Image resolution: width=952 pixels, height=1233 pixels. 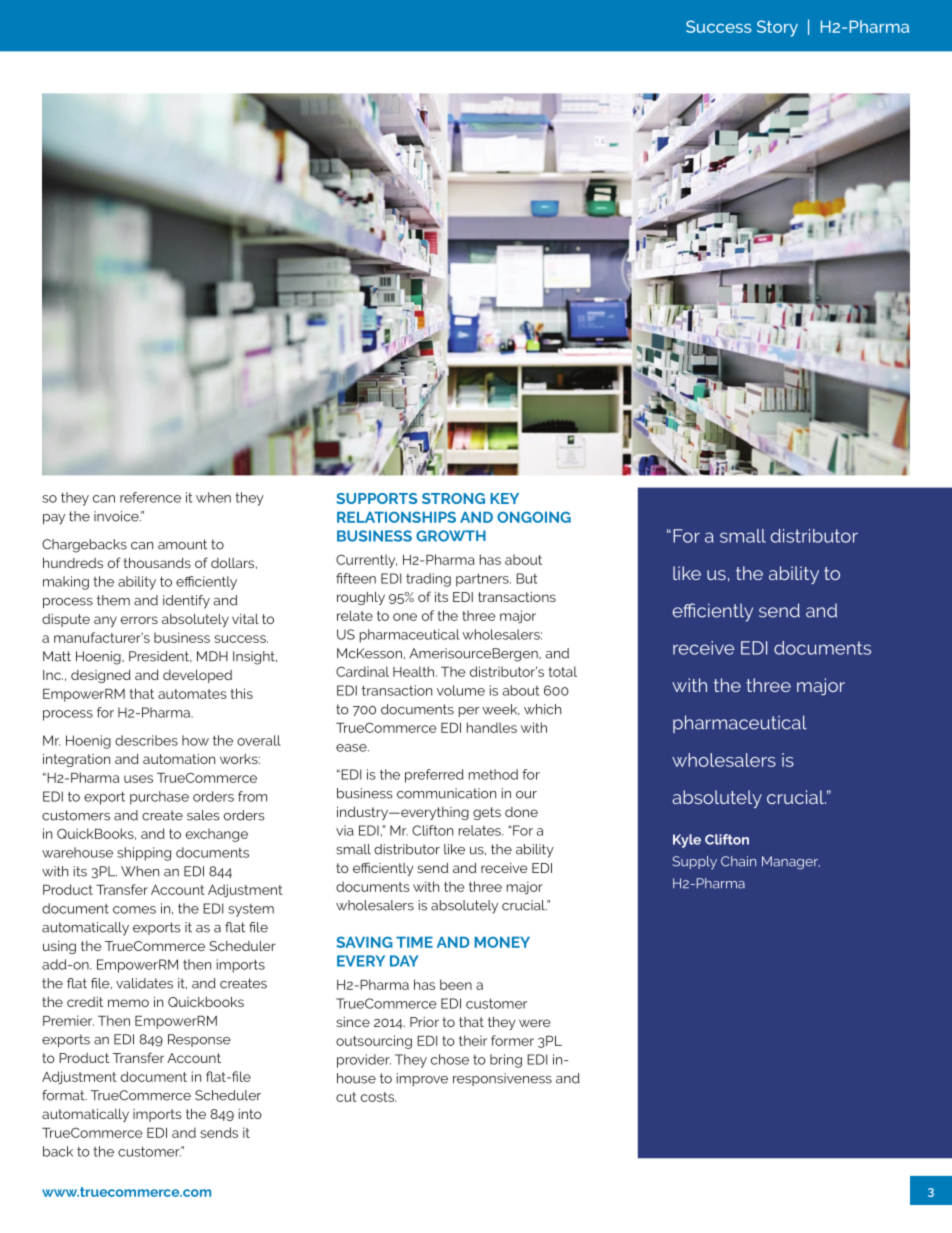 I want to click on Response, so click(x=199, y=1040).
